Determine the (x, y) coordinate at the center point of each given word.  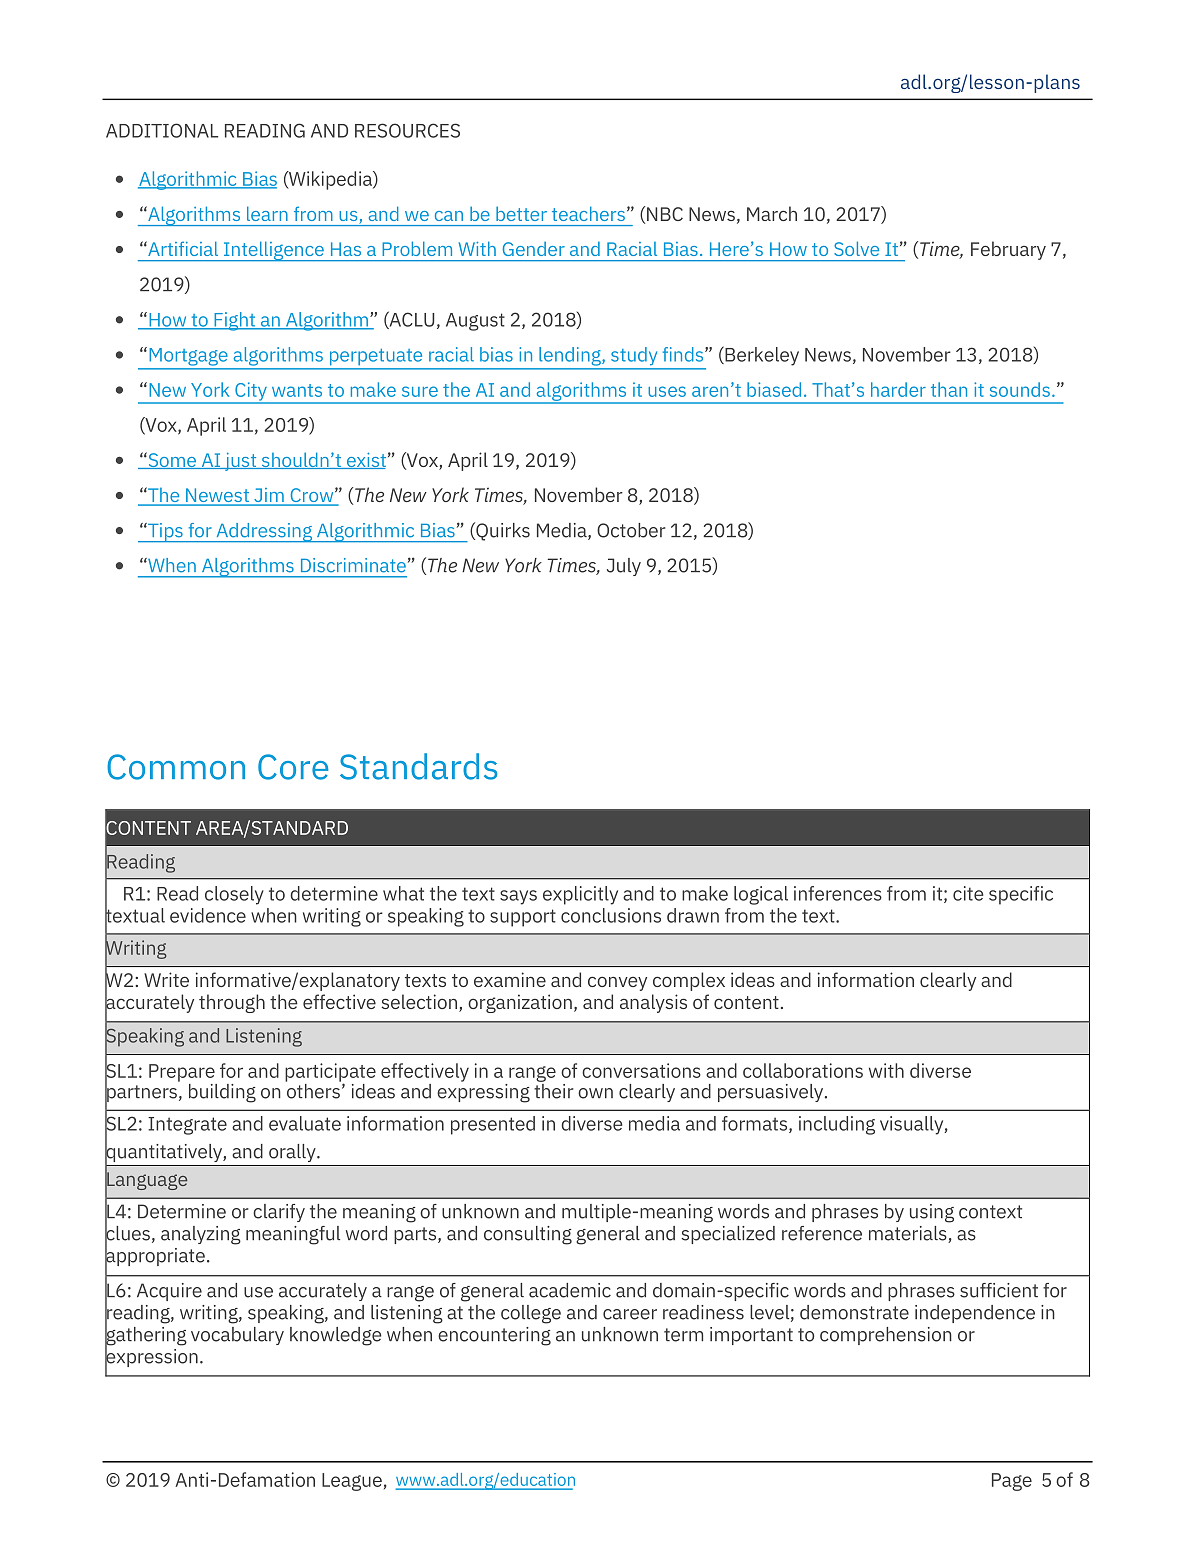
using (932, 1213)
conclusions (611, 915)
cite (968, 893)
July (624, 567)
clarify (279, 1213)
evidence (208, 915)
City (251, 392)
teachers (588, 214)
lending (571, 356)
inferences (838, 893)
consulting (528, 1235)
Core (293, 767)
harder (898, 389)
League (352, 1482)
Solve (856, 248)
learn (267, 214)
